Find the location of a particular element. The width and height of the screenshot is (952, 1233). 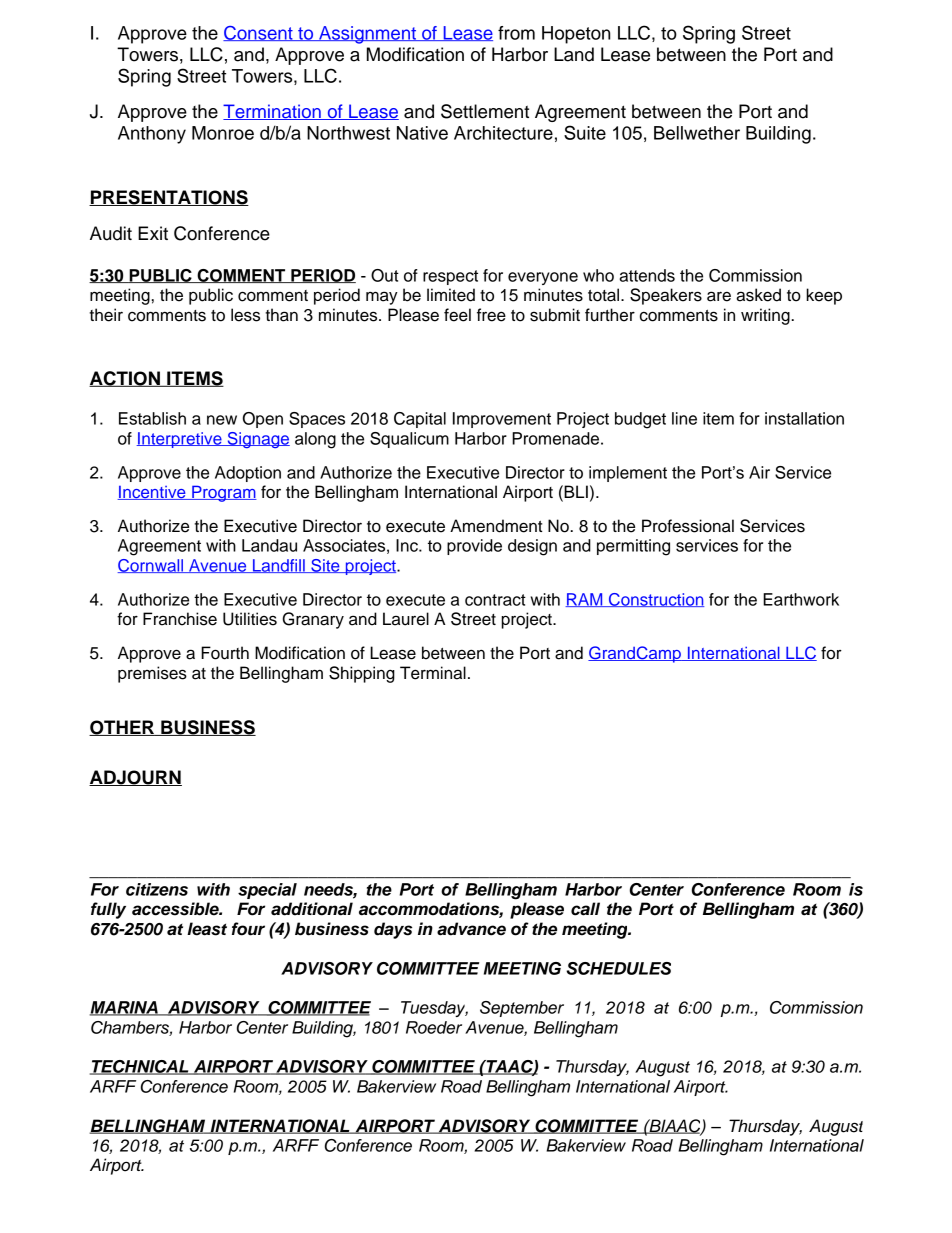

Terminal is located at coordinates (433, 673).
